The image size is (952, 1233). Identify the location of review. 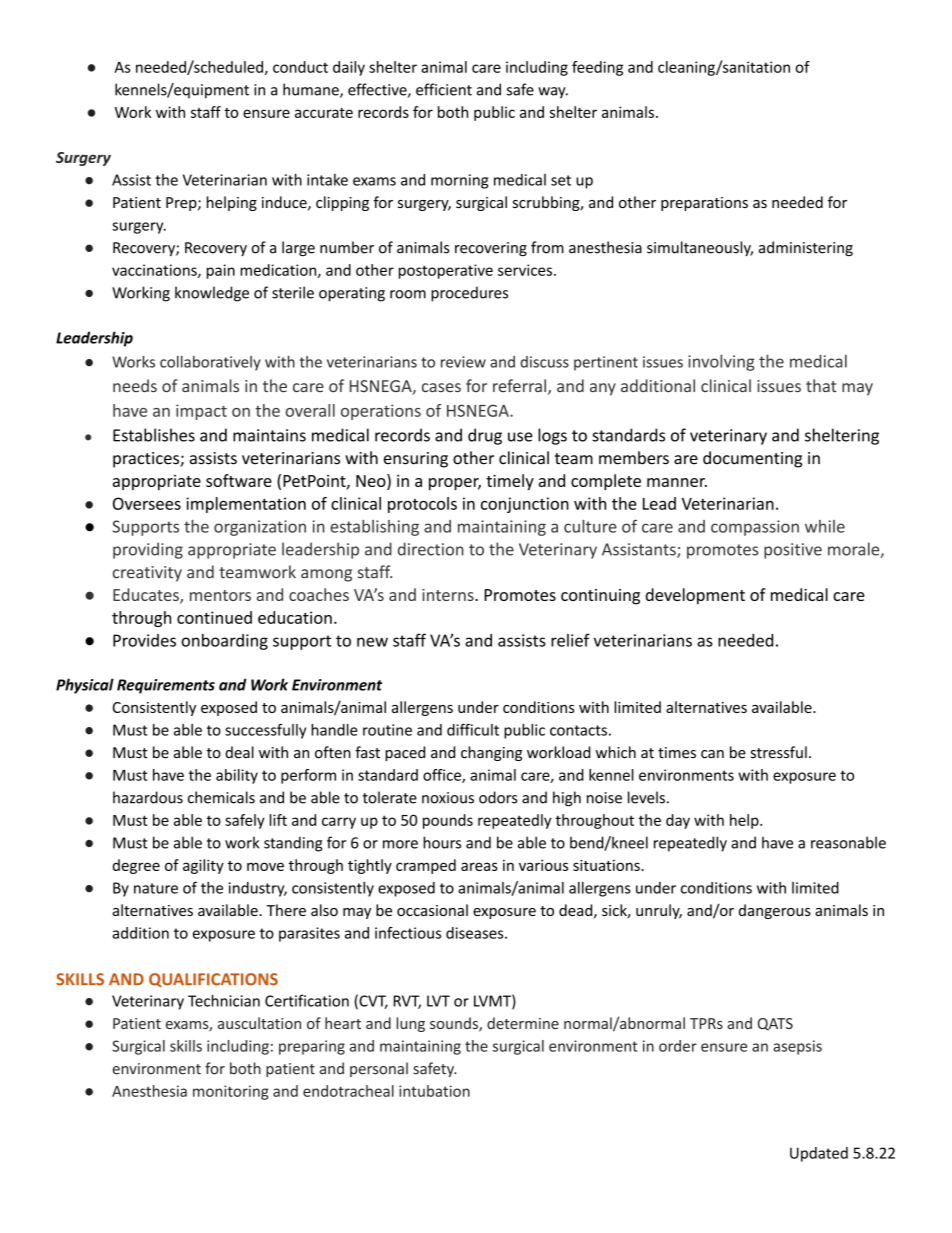
(463, 362).
